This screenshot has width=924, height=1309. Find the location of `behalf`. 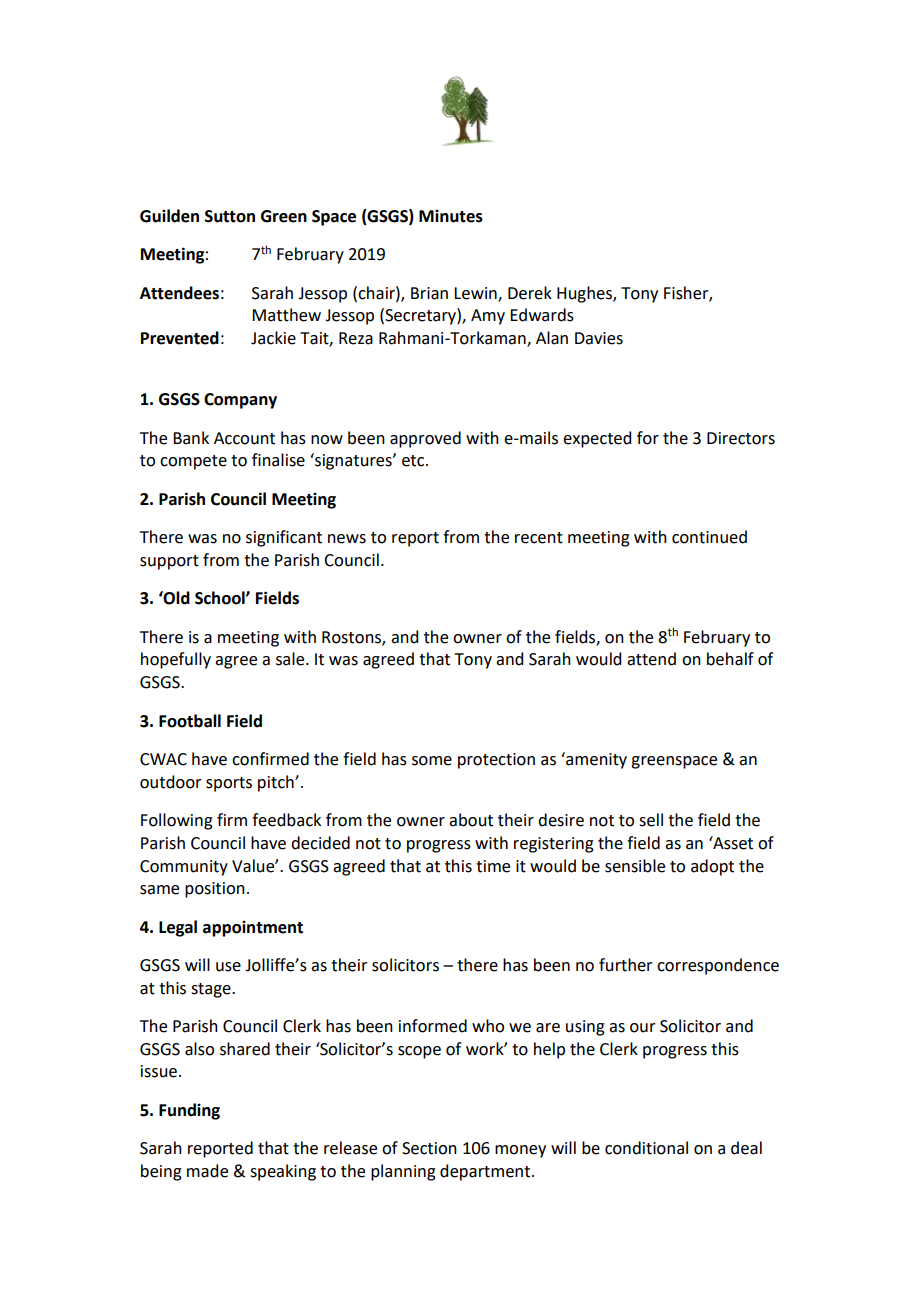

behalf is located at coordinates (730, 659).
